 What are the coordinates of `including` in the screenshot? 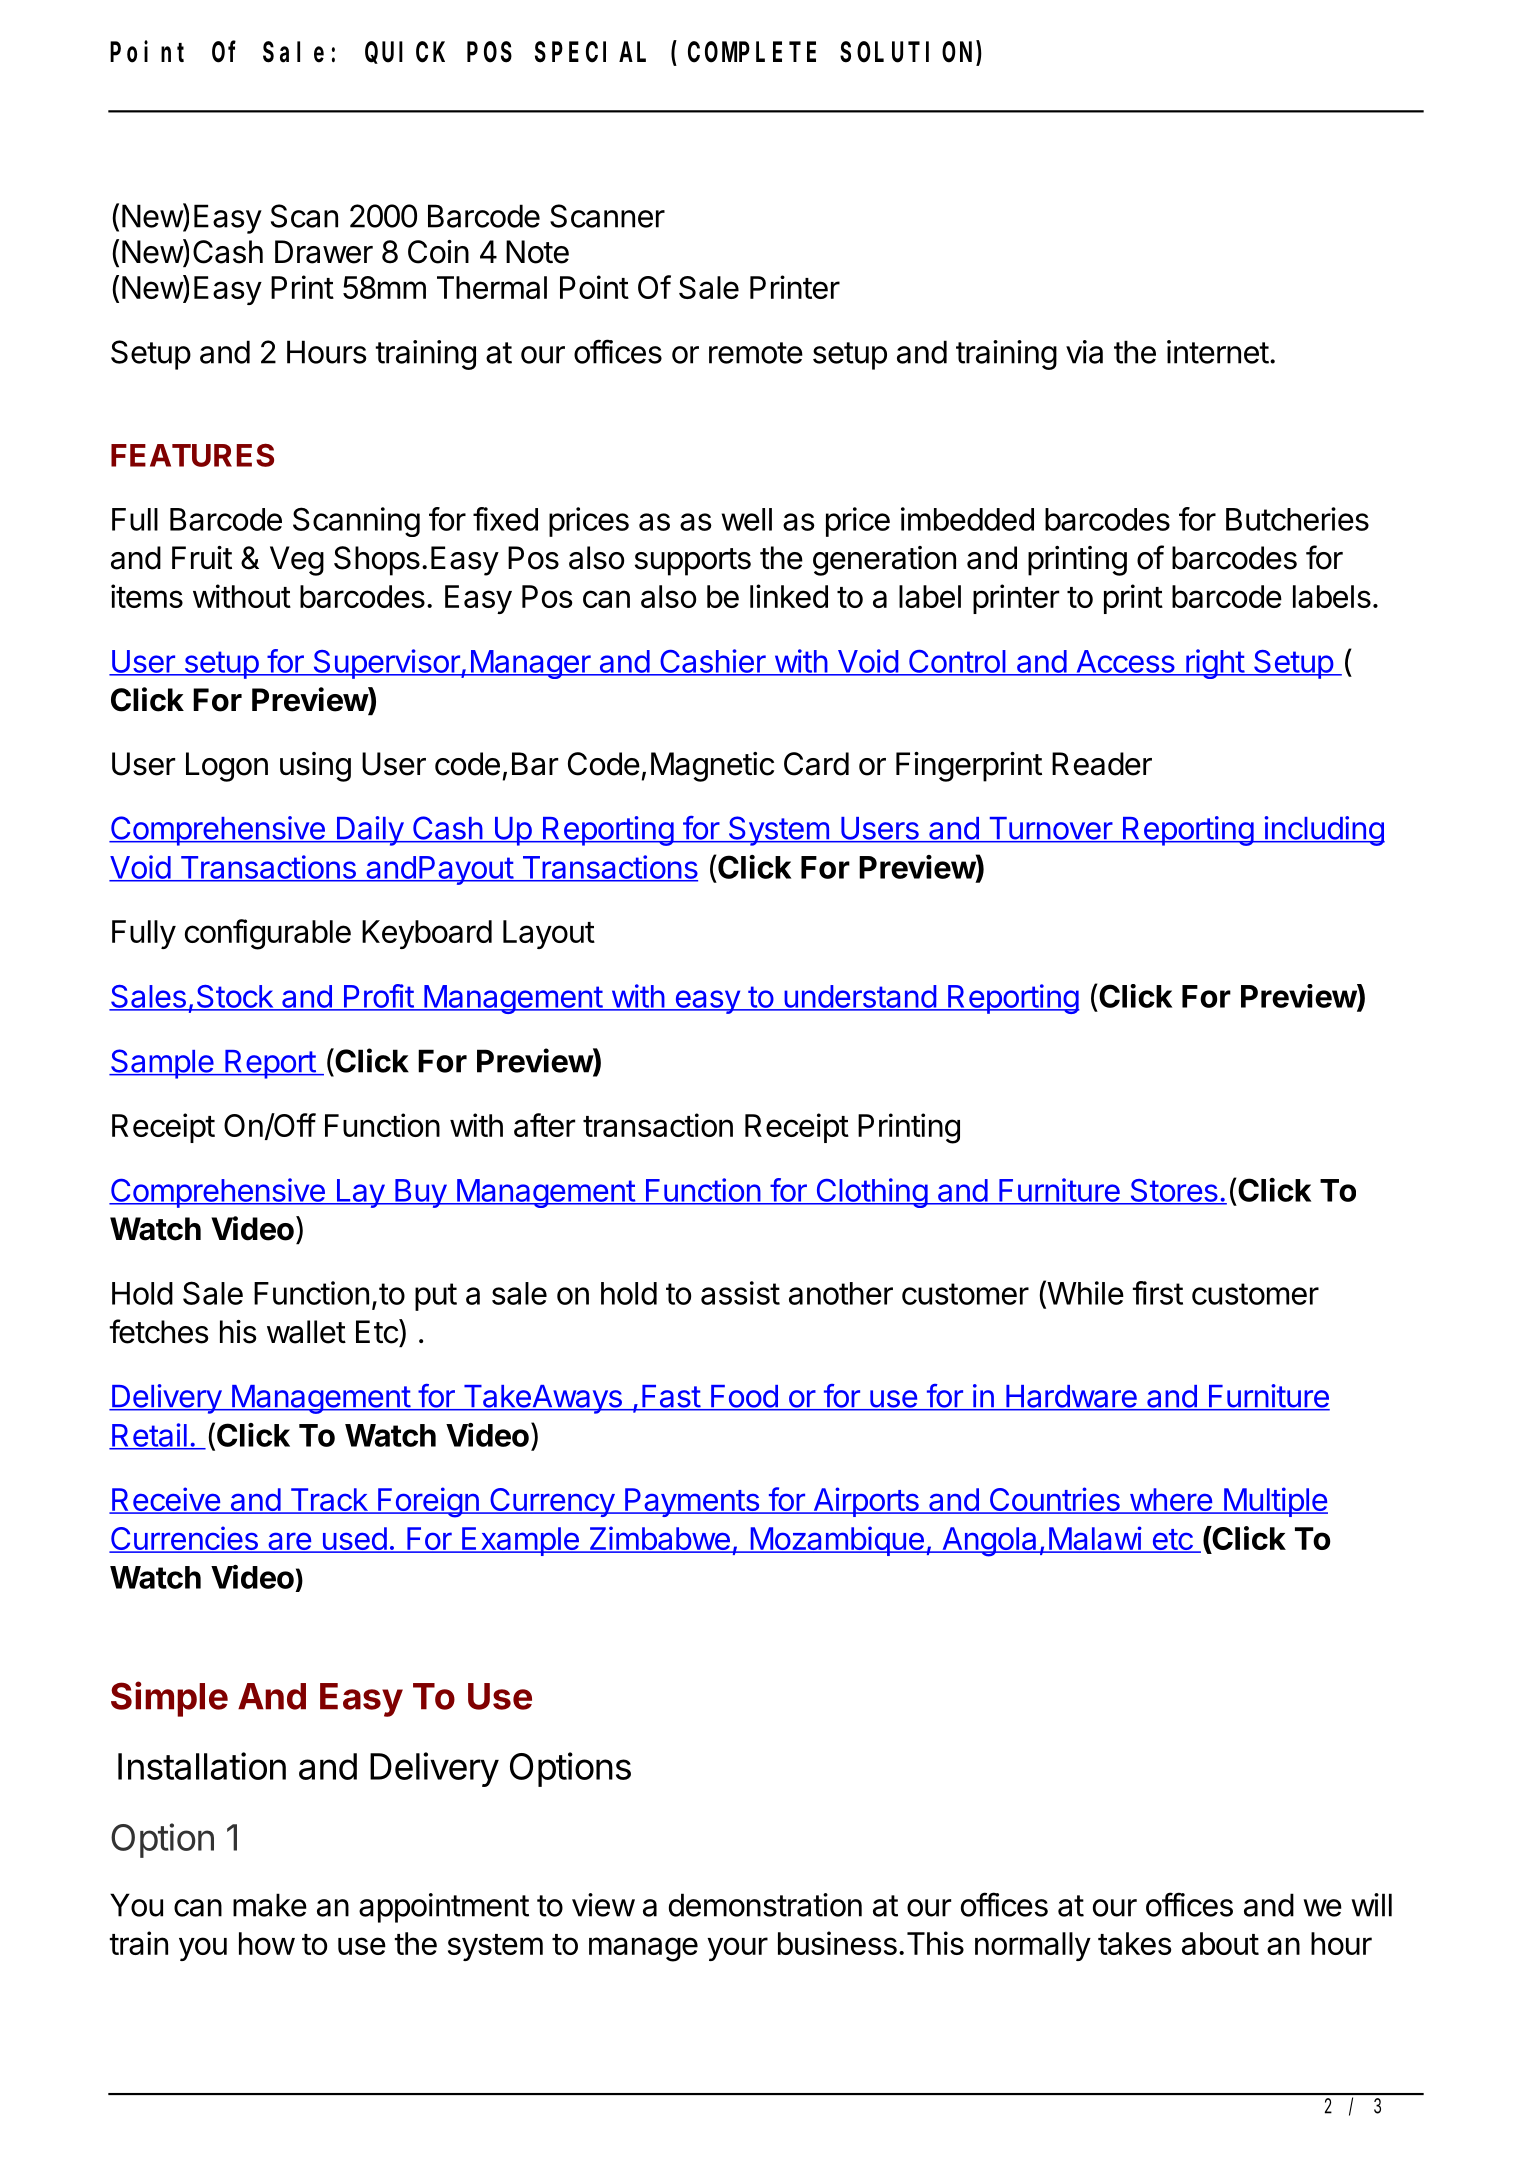 It's located at (1323, 831).
